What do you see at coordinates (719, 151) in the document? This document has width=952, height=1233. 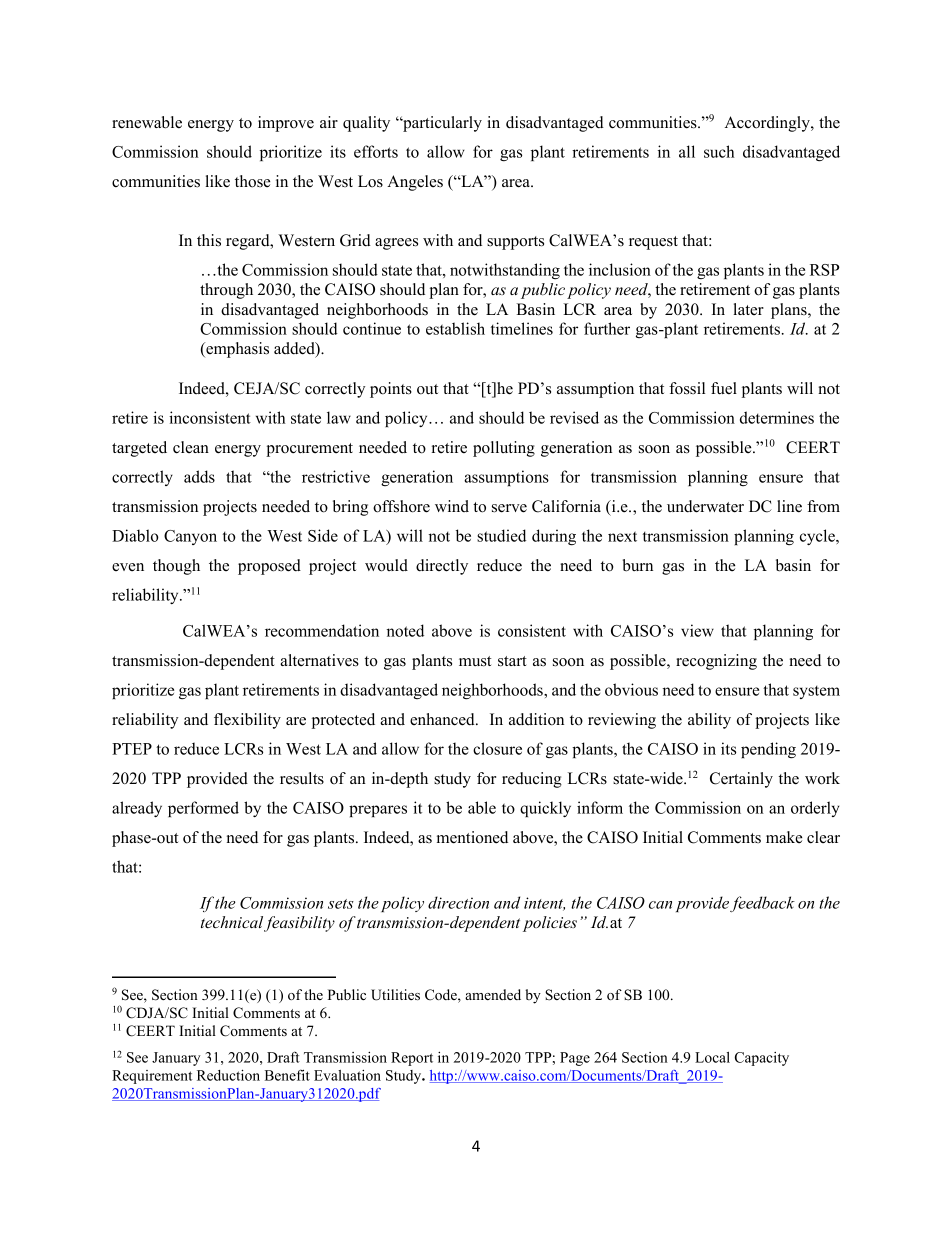 I see `such` at bounding box center [719, 151].
